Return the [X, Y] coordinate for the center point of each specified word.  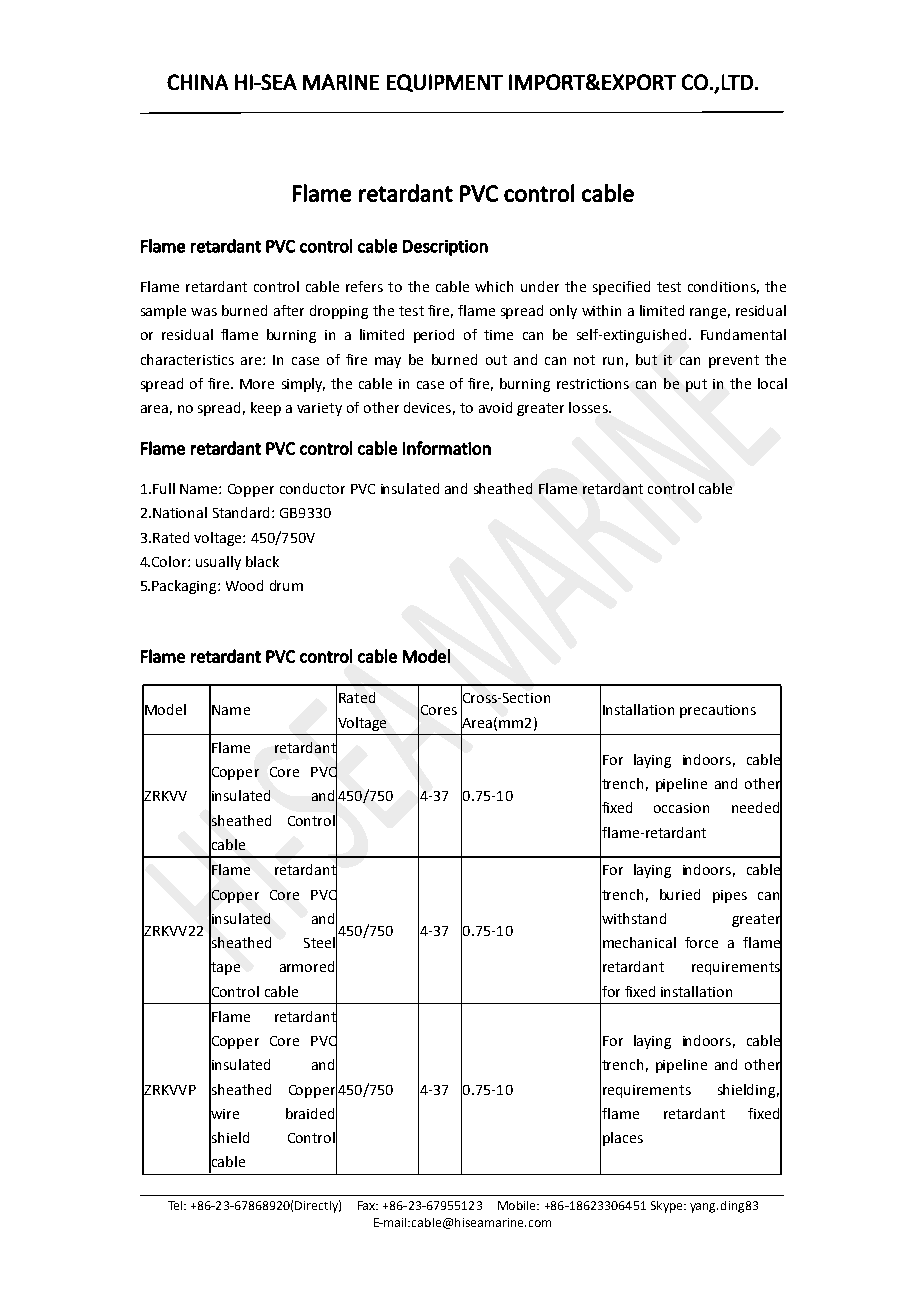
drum [286, 585]
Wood [244, 585]
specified [621, 288]
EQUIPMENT [445, 83]
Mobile [518, 1205]
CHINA [197, 82]
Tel [176, 1205]
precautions [718, 711]
